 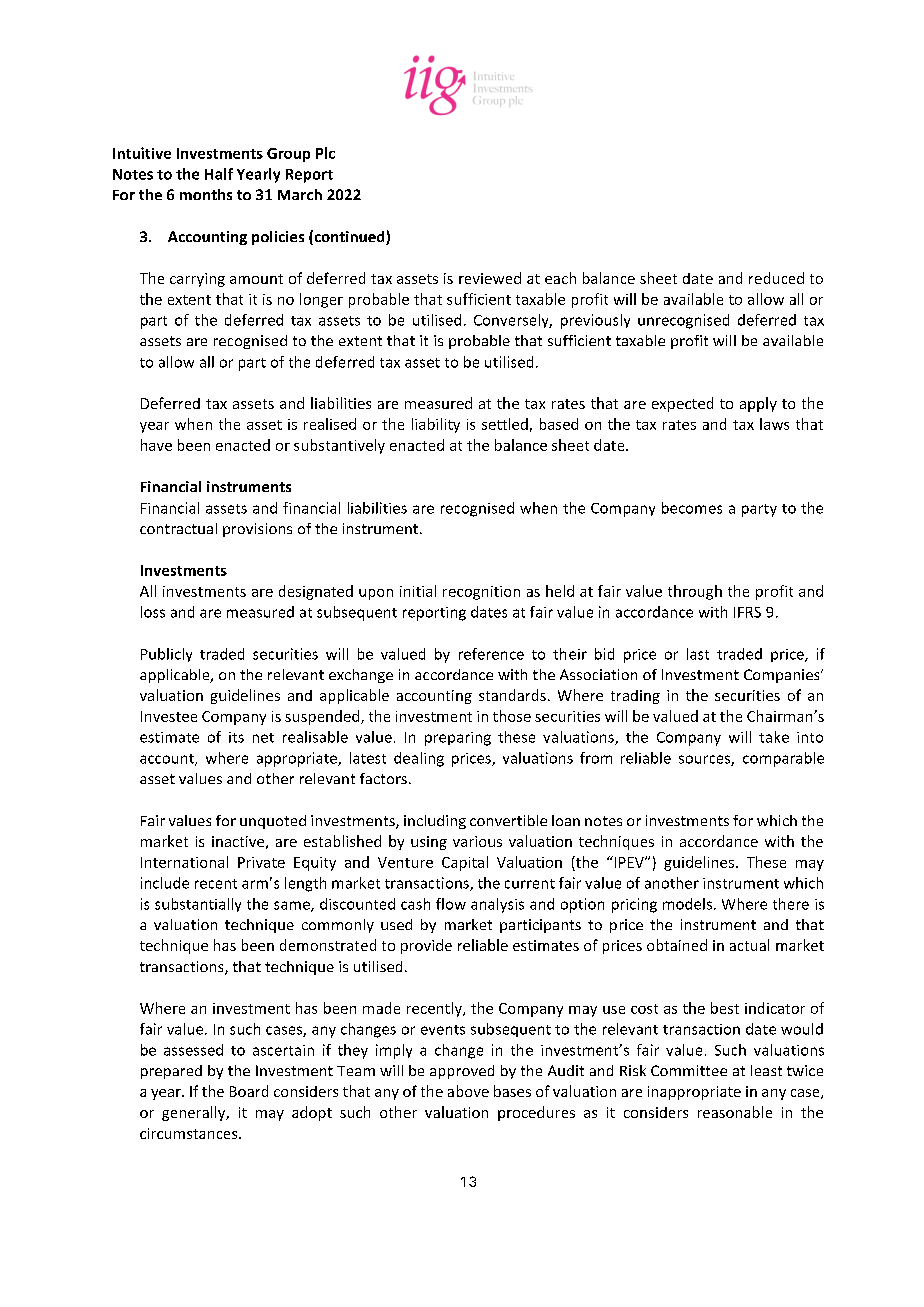 What do you see at coordinates (776, 278) in the screenshot?
I see `reduced` at bounding box center [776, 278].
